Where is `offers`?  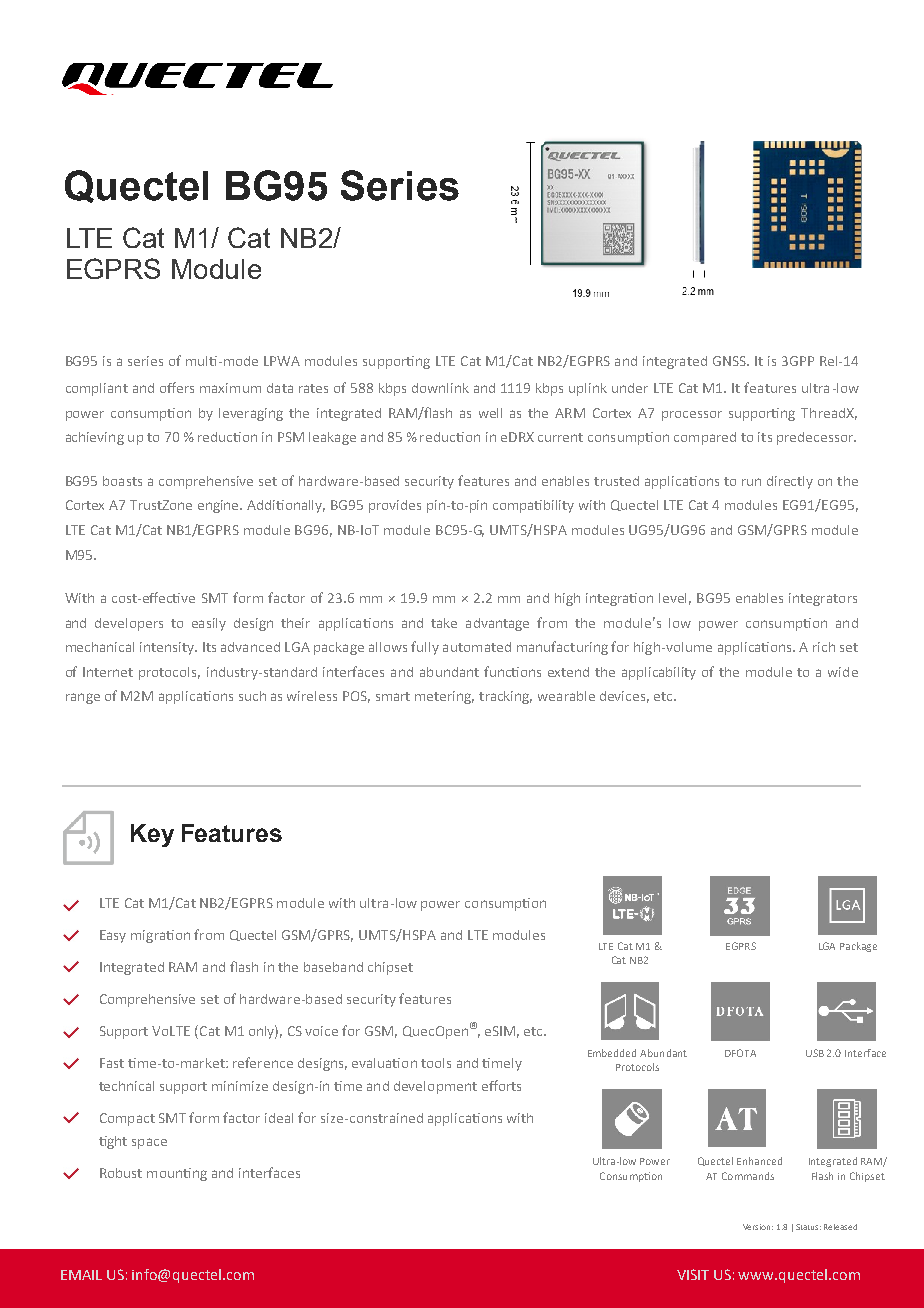 offers is located at coordinates (177, 387).
